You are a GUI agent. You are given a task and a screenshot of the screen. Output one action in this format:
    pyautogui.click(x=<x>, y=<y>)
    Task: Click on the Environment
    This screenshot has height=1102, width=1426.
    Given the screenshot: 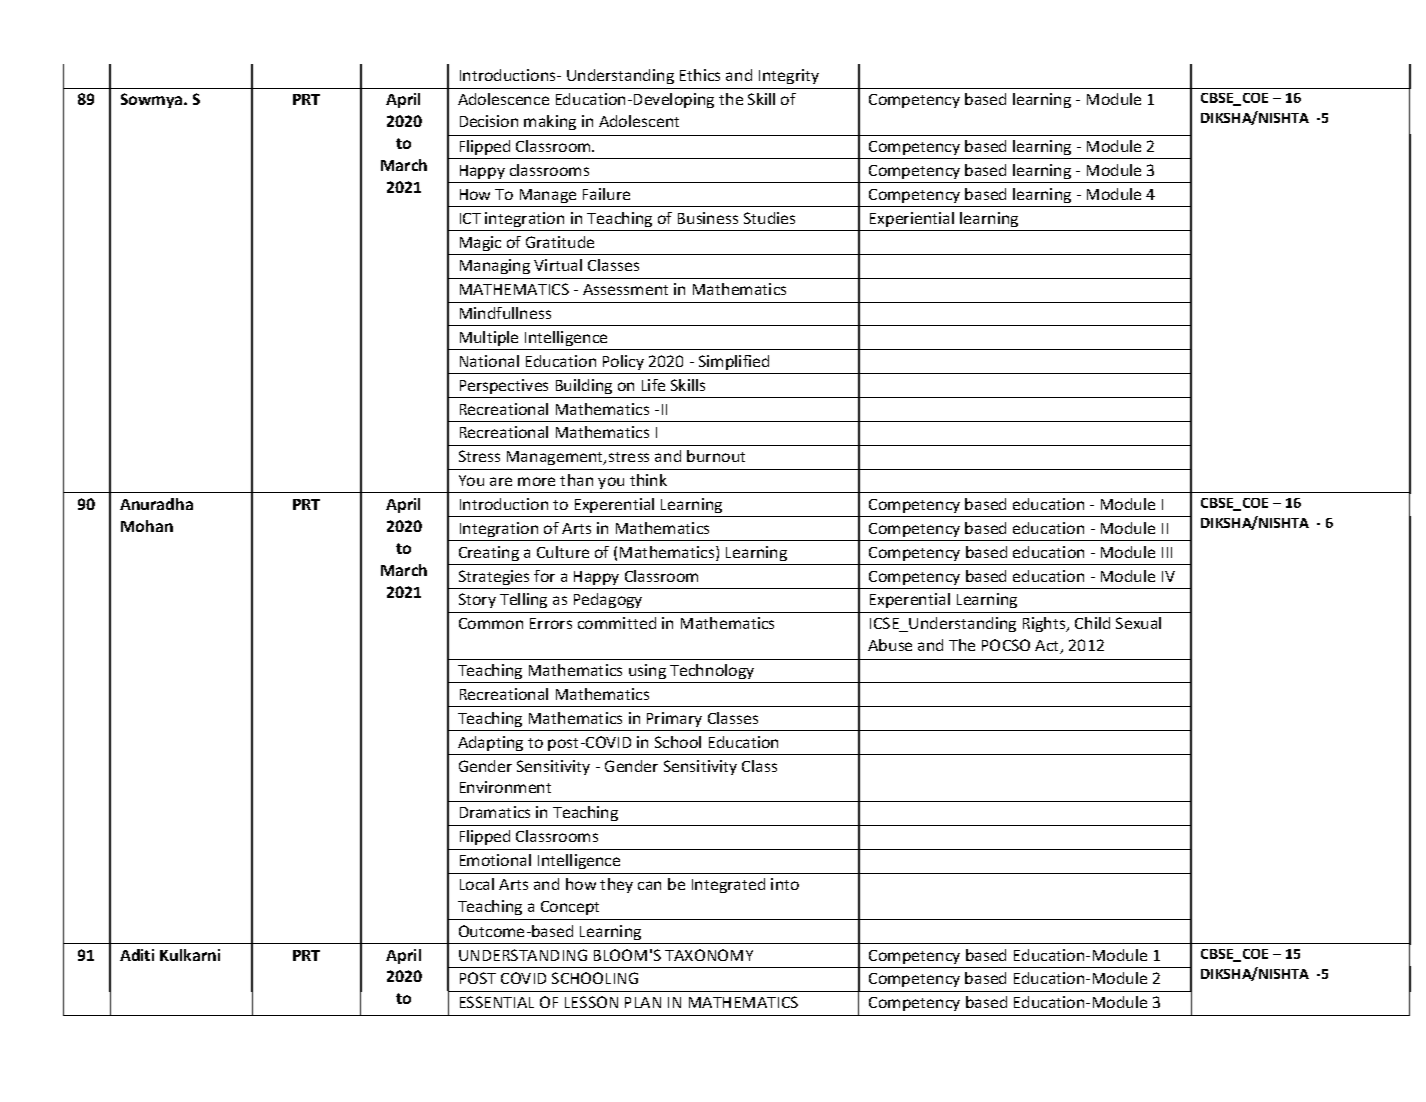 What is the action you would take?
    pyautogui.click(x=505, y=787)
